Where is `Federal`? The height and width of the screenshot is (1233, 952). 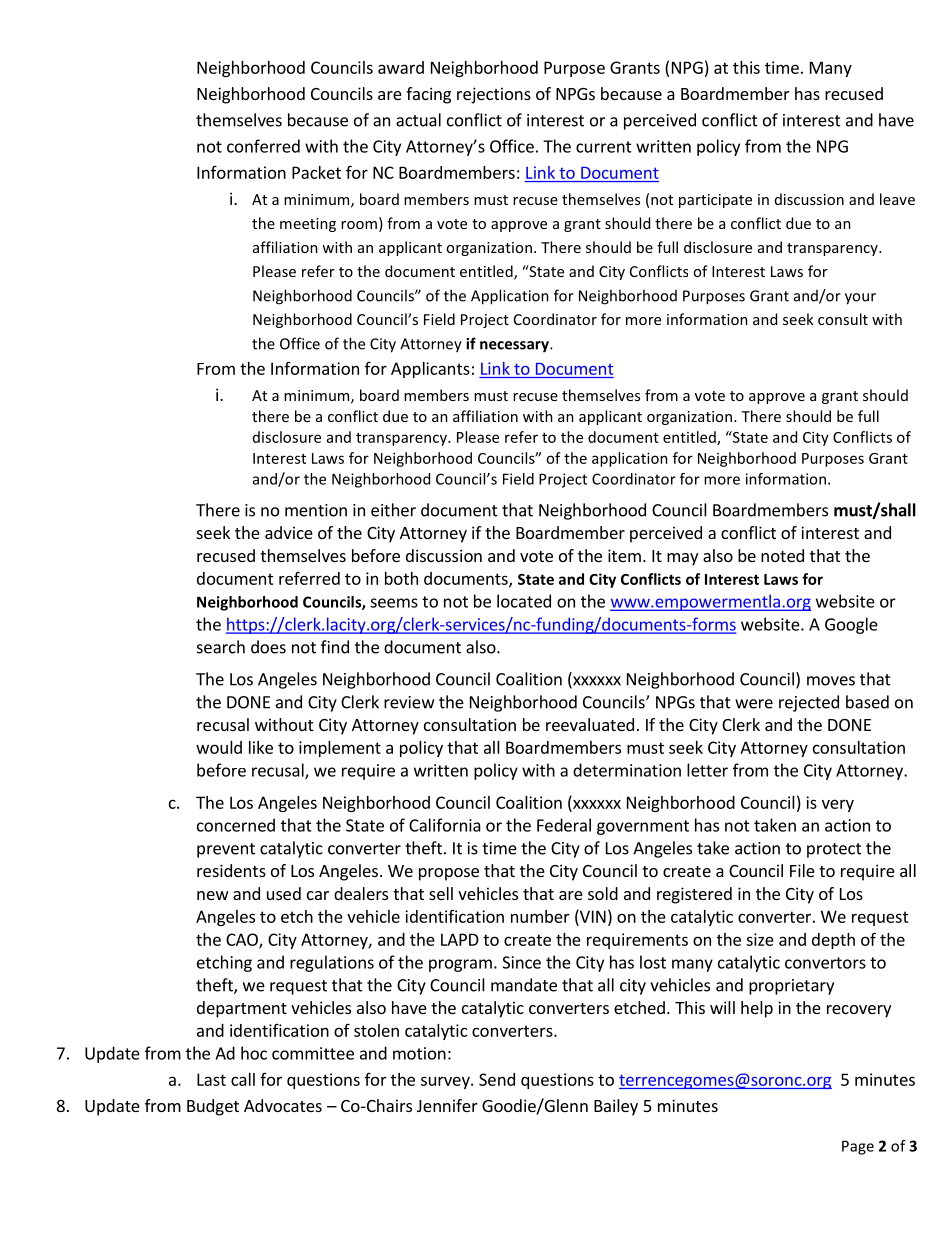 Federal is located at coordinates (564, 825).
